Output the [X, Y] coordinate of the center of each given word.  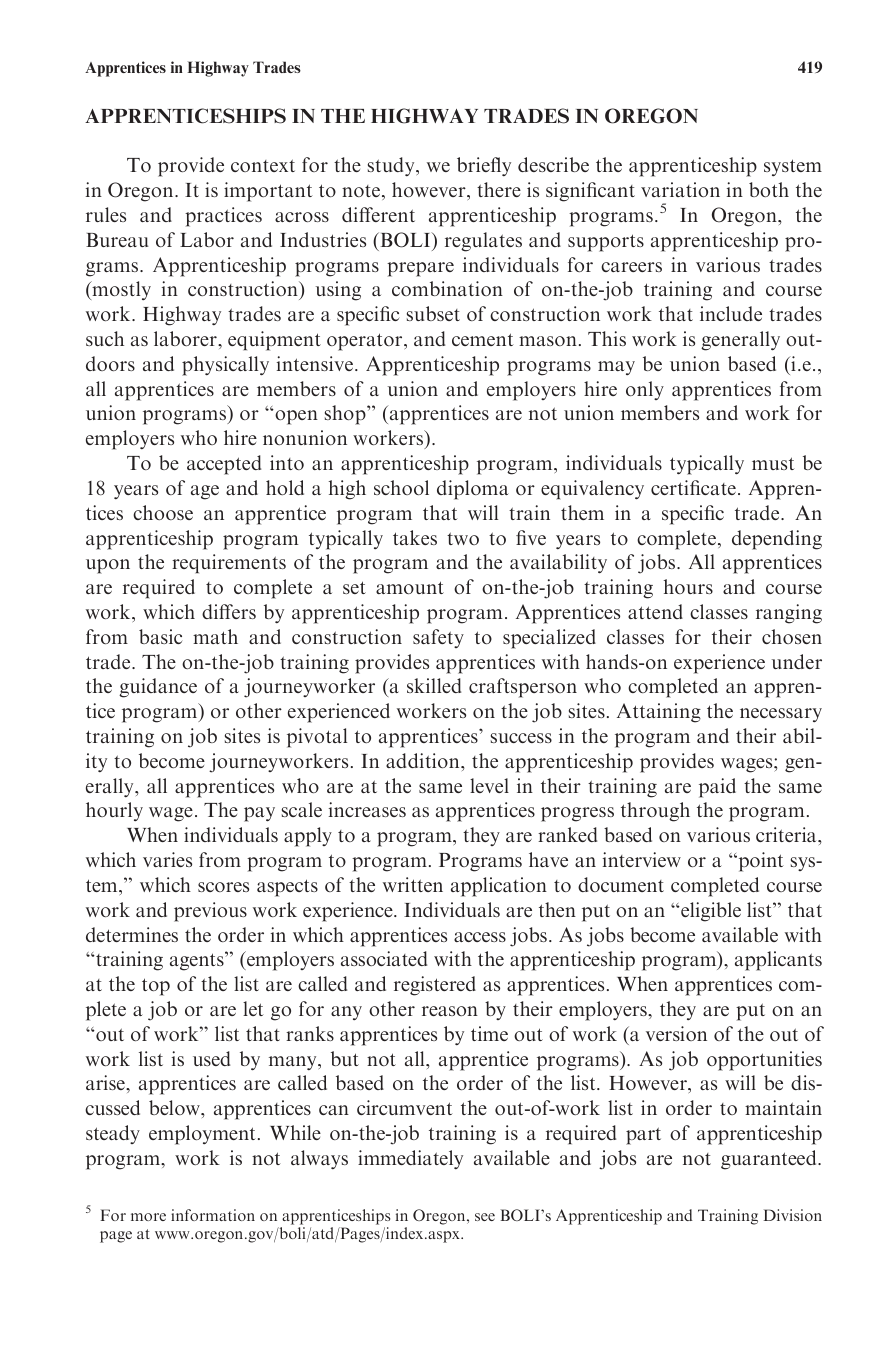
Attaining [659, 713]
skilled [434, 685]
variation [680, 189]
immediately [410, 1159]
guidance [158, 688]
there [499, 189]
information [213, 1215]
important [268, 192]
